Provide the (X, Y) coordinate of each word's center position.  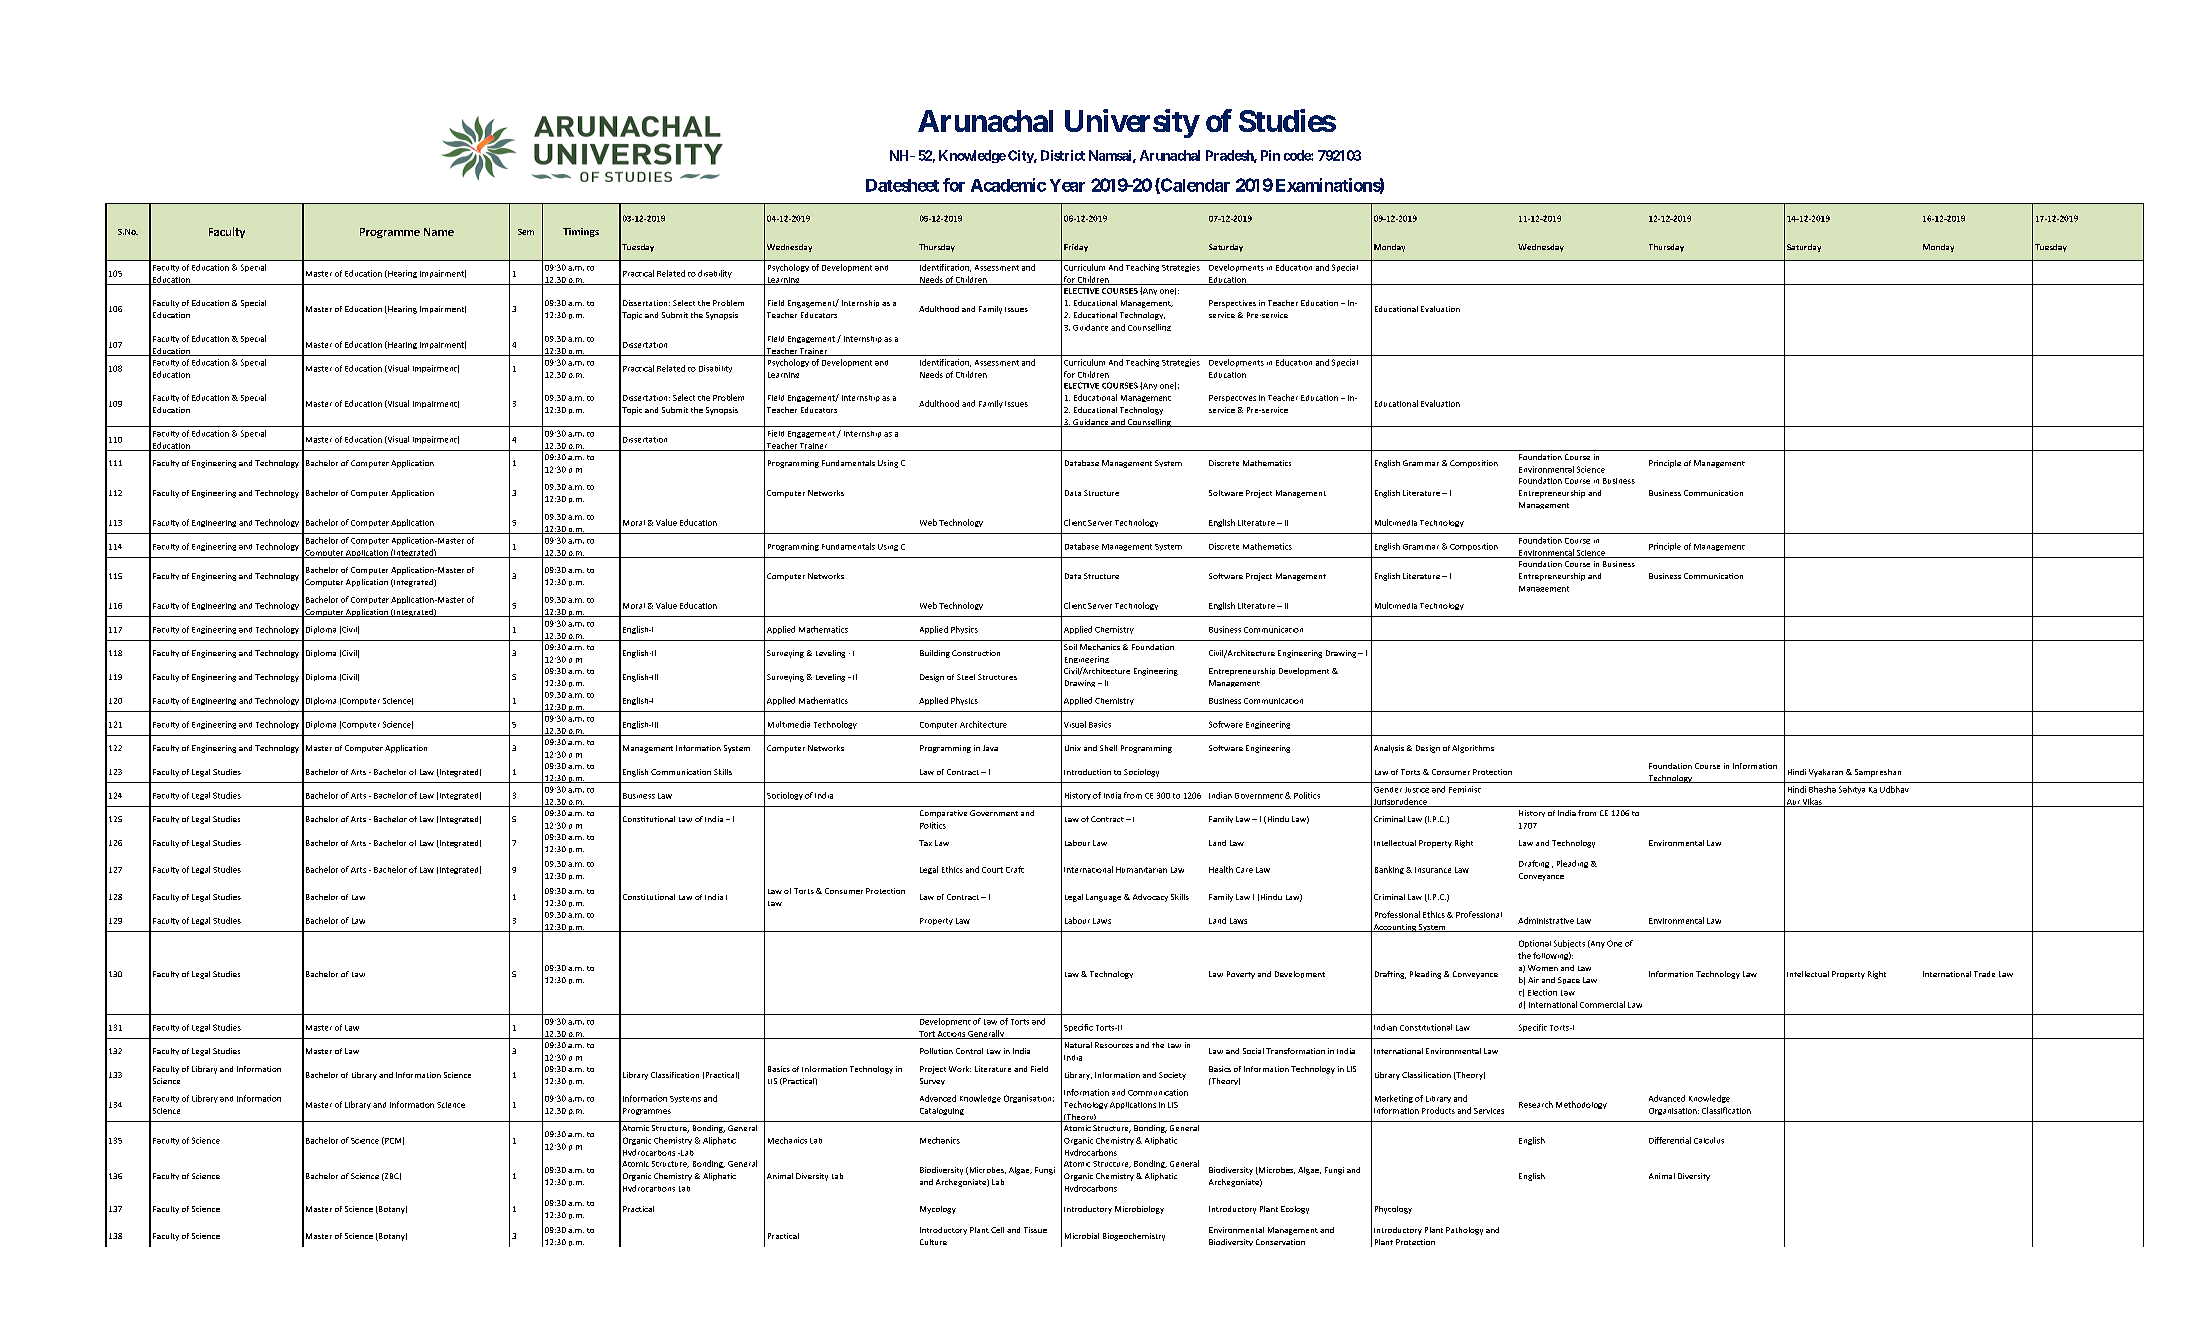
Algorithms (1473, 749)
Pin (1270, 155)
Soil (1070, 647)
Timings (581, 232)
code (1298, 155)
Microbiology (1139, 1210)
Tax (925, 843)
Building (935, 654)
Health (1221, 869)
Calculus (1709, 1140)
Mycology (938, 1210)
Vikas (1812, 802)
